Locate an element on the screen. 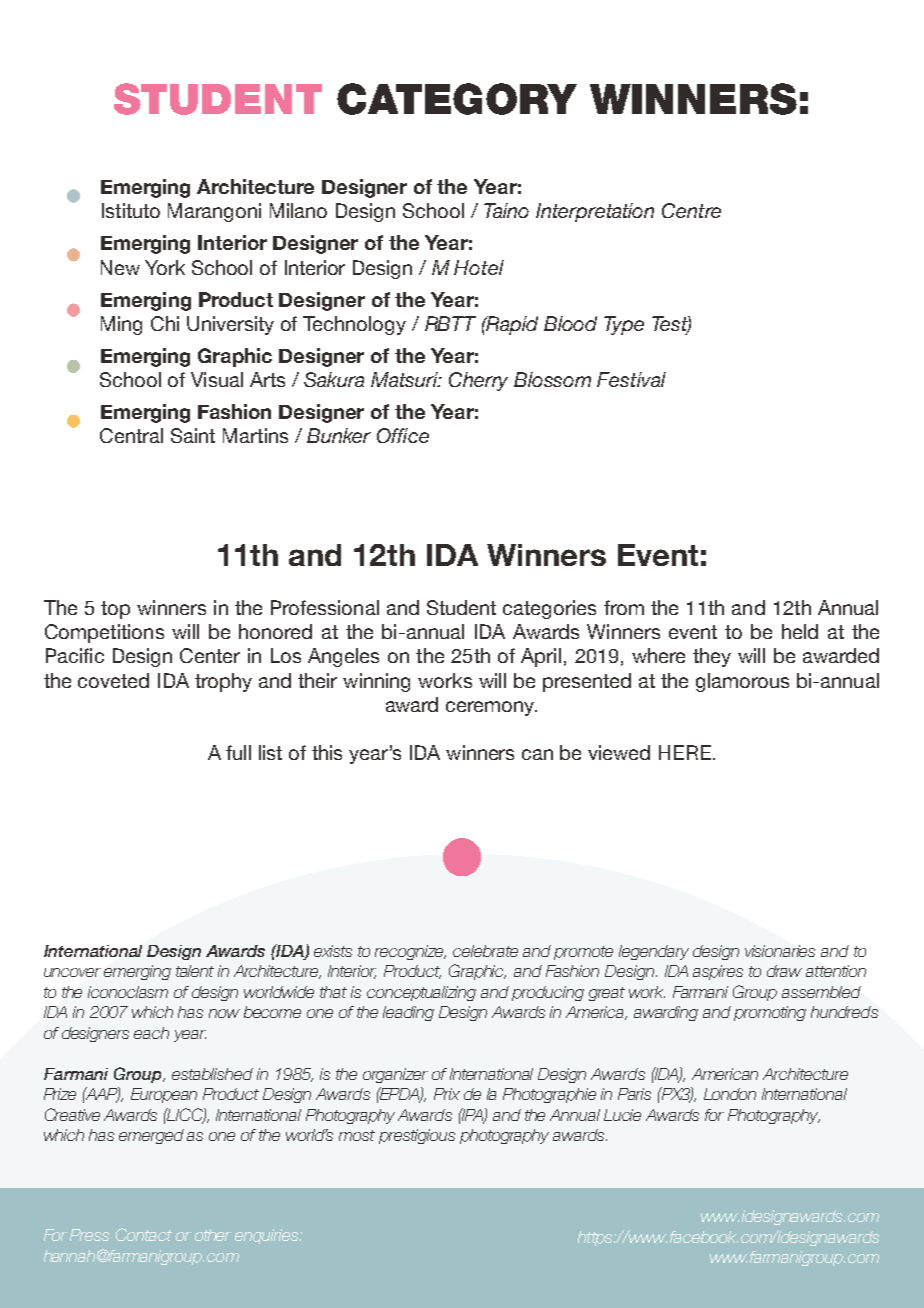 This screenshot has height=1308, width=924. Ming is located at coordinates (121, 325).
